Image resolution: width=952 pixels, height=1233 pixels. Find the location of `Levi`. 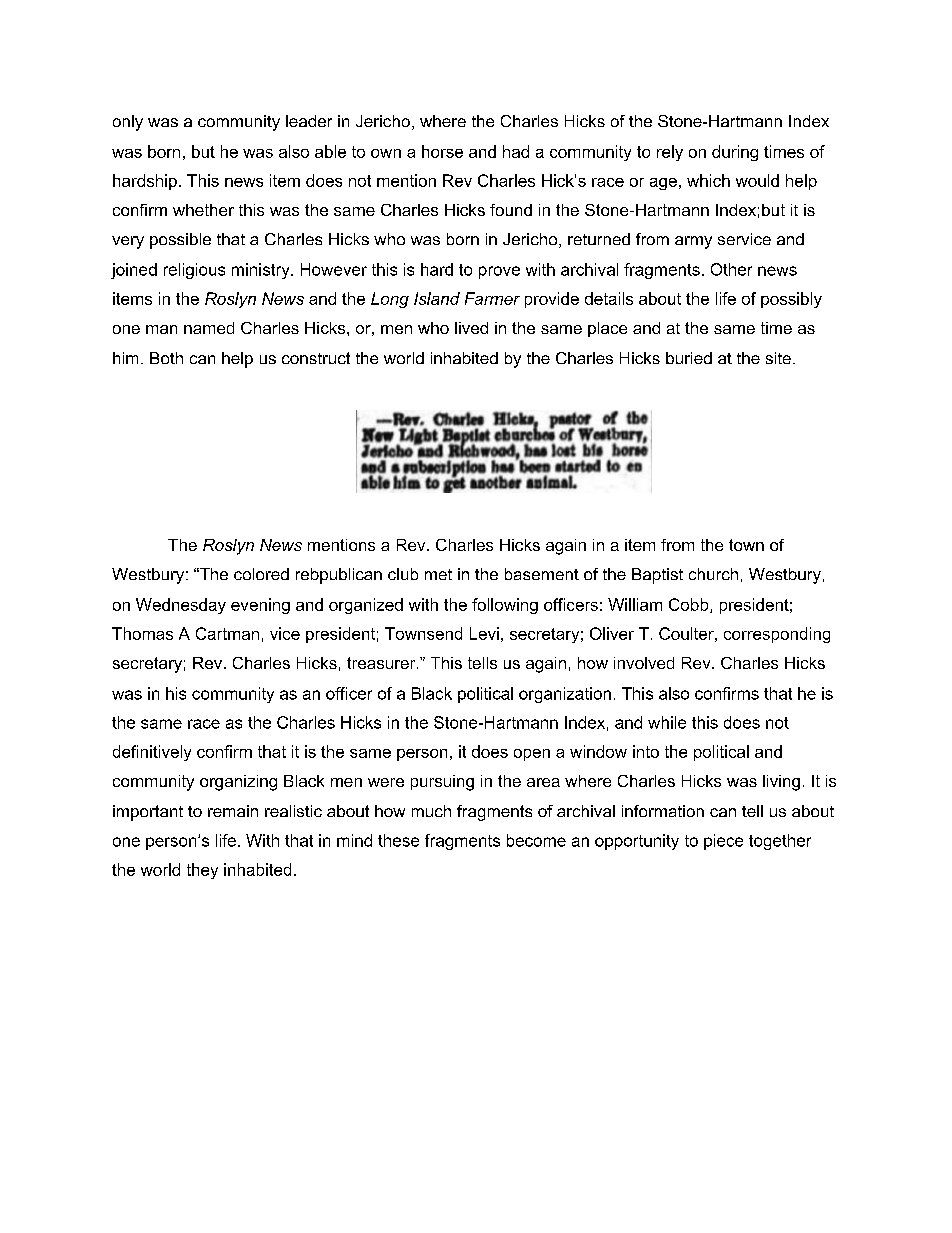

Levi is located at coordinates (484, 633).
